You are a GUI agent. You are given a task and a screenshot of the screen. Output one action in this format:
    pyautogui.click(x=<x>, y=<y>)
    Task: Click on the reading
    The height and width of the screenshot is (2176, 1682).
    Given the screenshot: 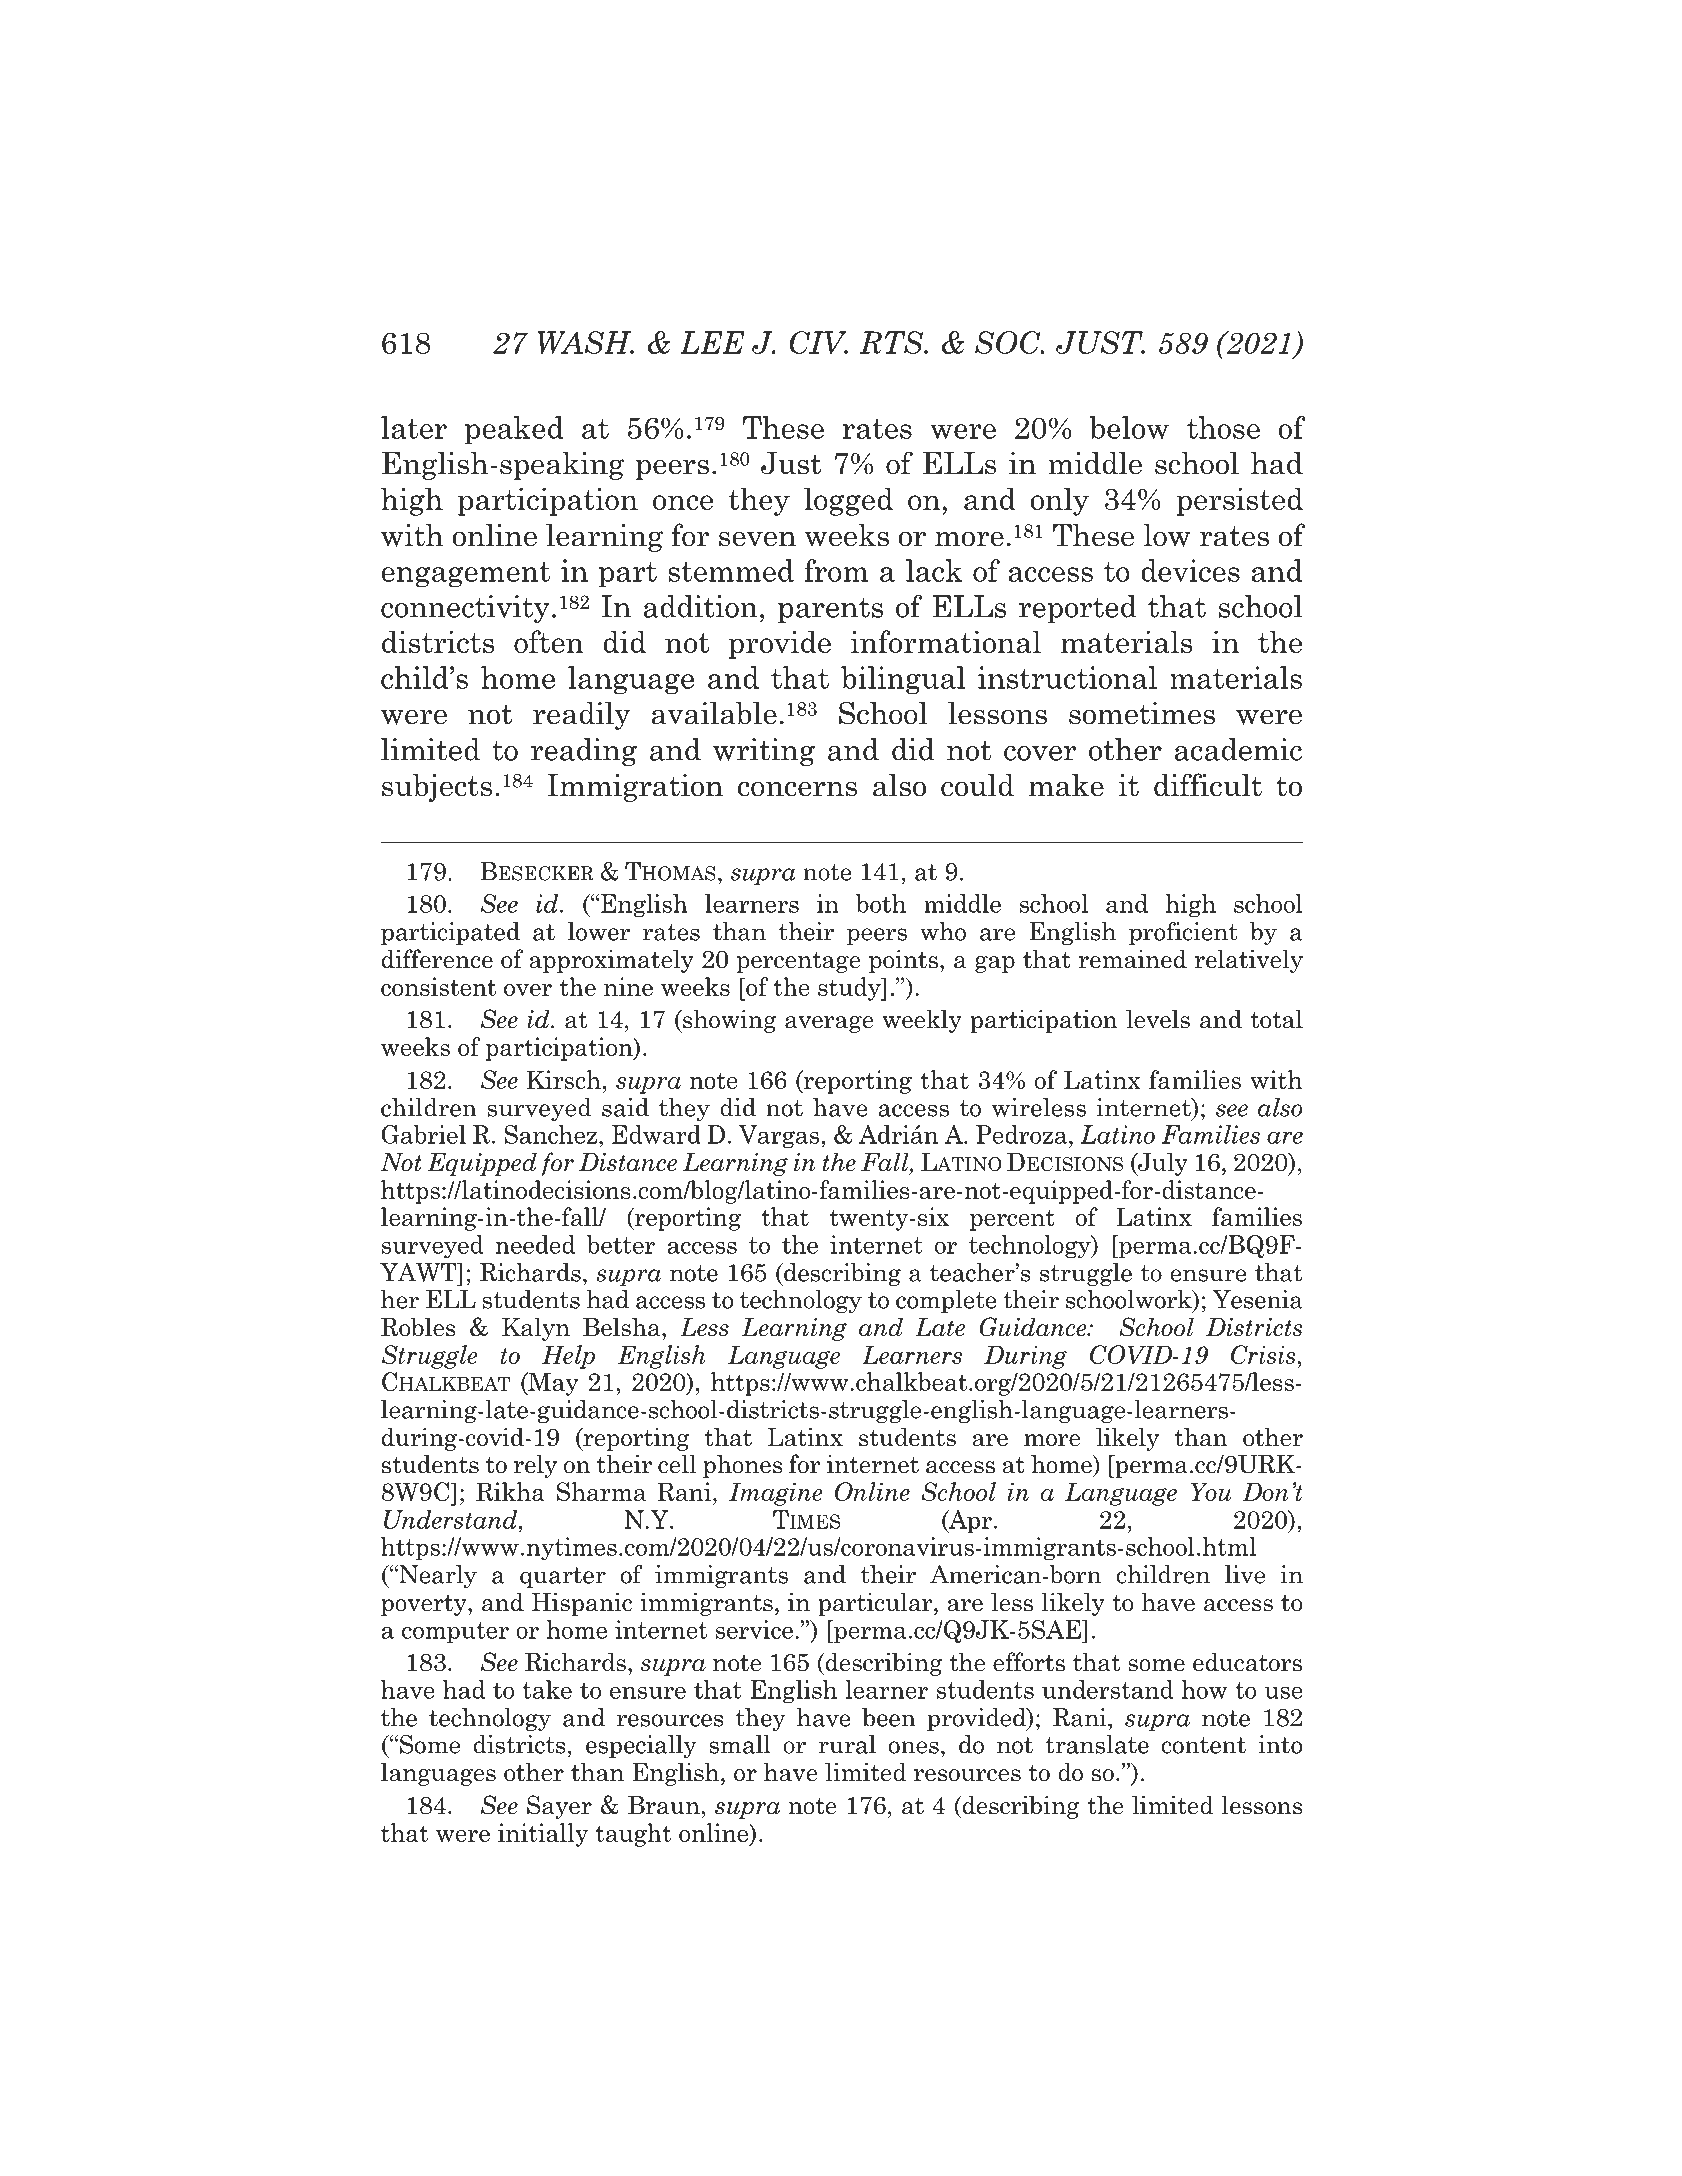 What is the action you would take?
    pyautogui.click(x=584, y=752)
